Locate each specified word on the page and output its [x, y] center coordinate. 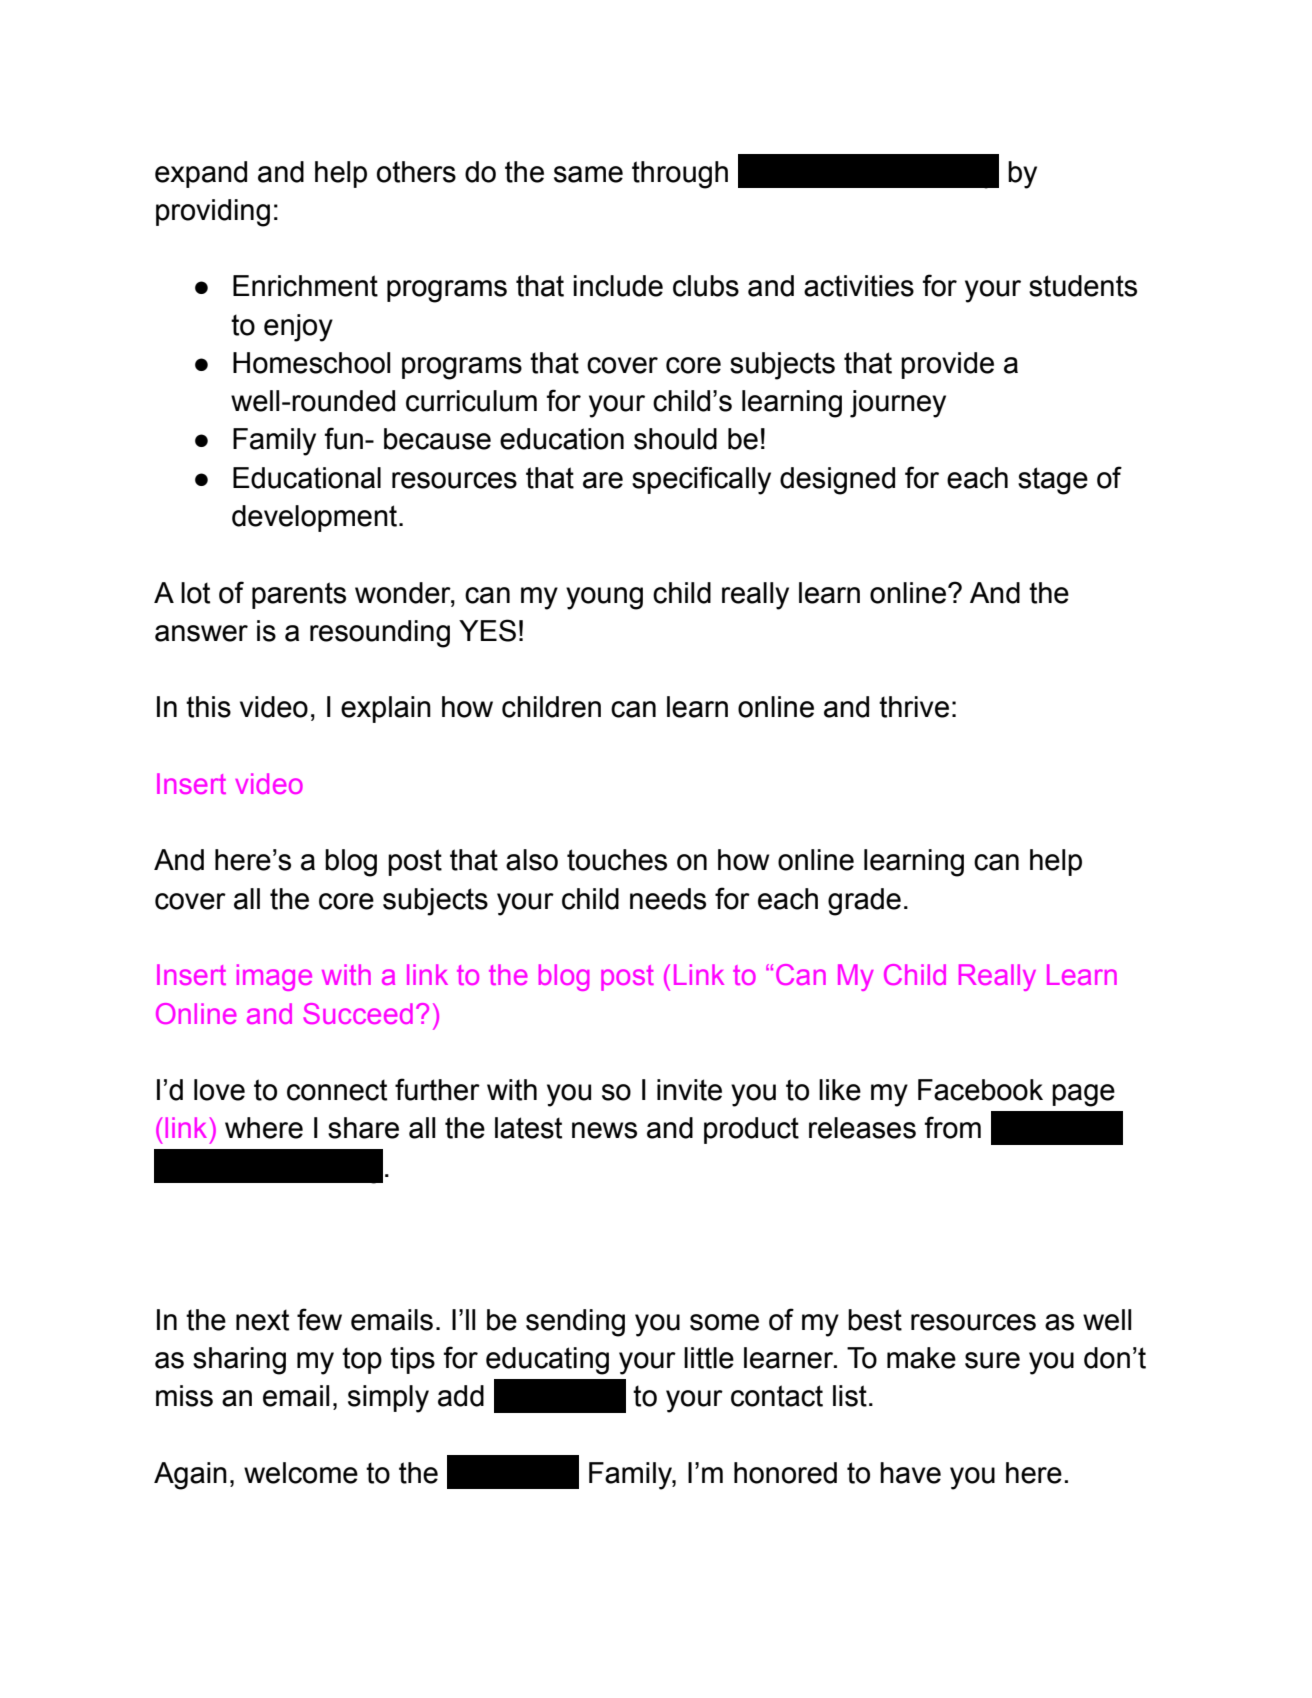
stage [1053, 481]
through [680, 175]
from [952, 1127]
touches [617, 860]
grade [864, 902]
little [709, 1358]
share [363, 1128]
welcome [301, 1473]
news [604, 1130]
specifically [701, 480]
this [208, 707]
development [314, 518]
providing [213, 213]
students [1083, 286]
